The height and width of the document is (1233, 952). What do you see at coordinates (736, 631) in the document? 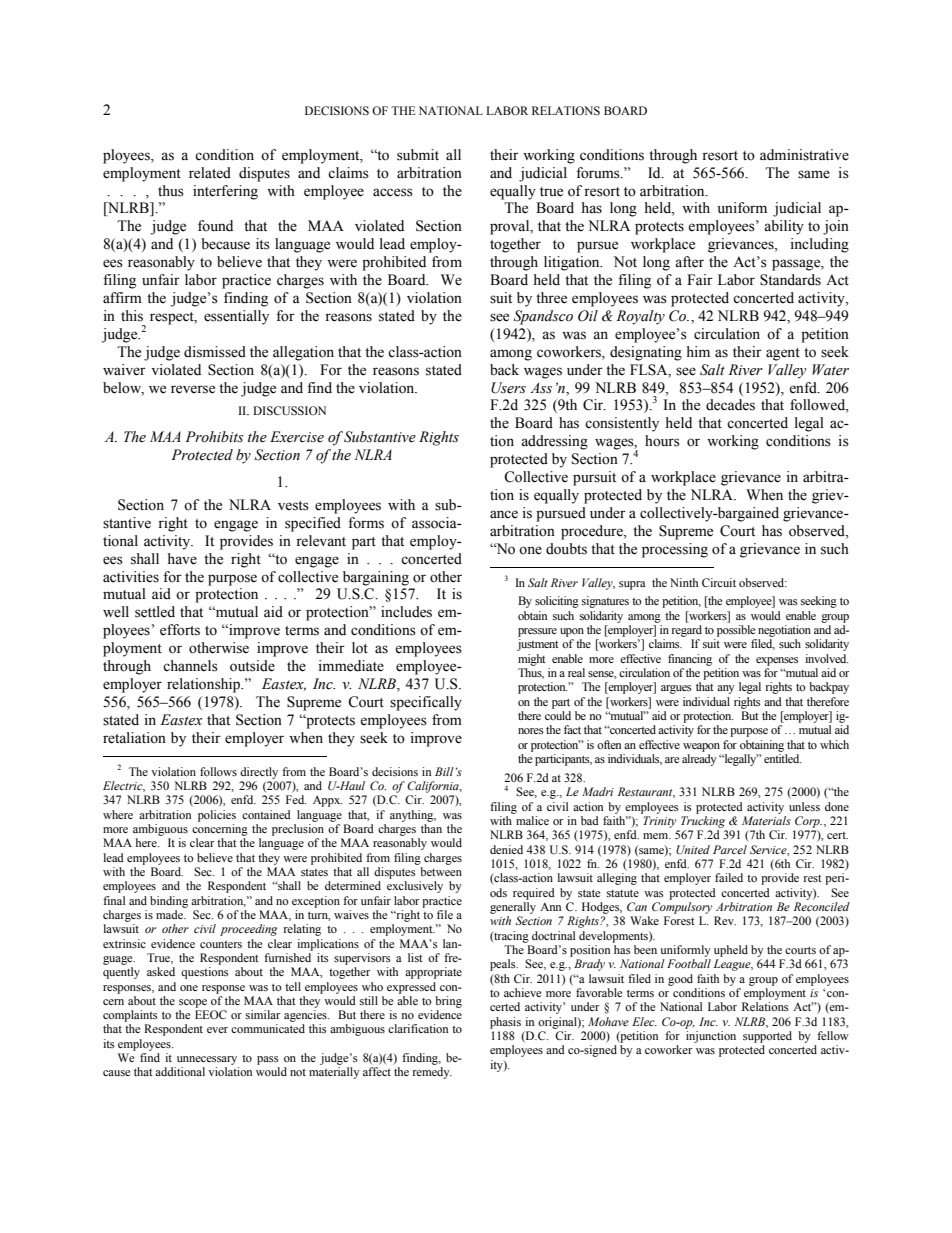
I see `possible` at bounding box center [736, 631].
